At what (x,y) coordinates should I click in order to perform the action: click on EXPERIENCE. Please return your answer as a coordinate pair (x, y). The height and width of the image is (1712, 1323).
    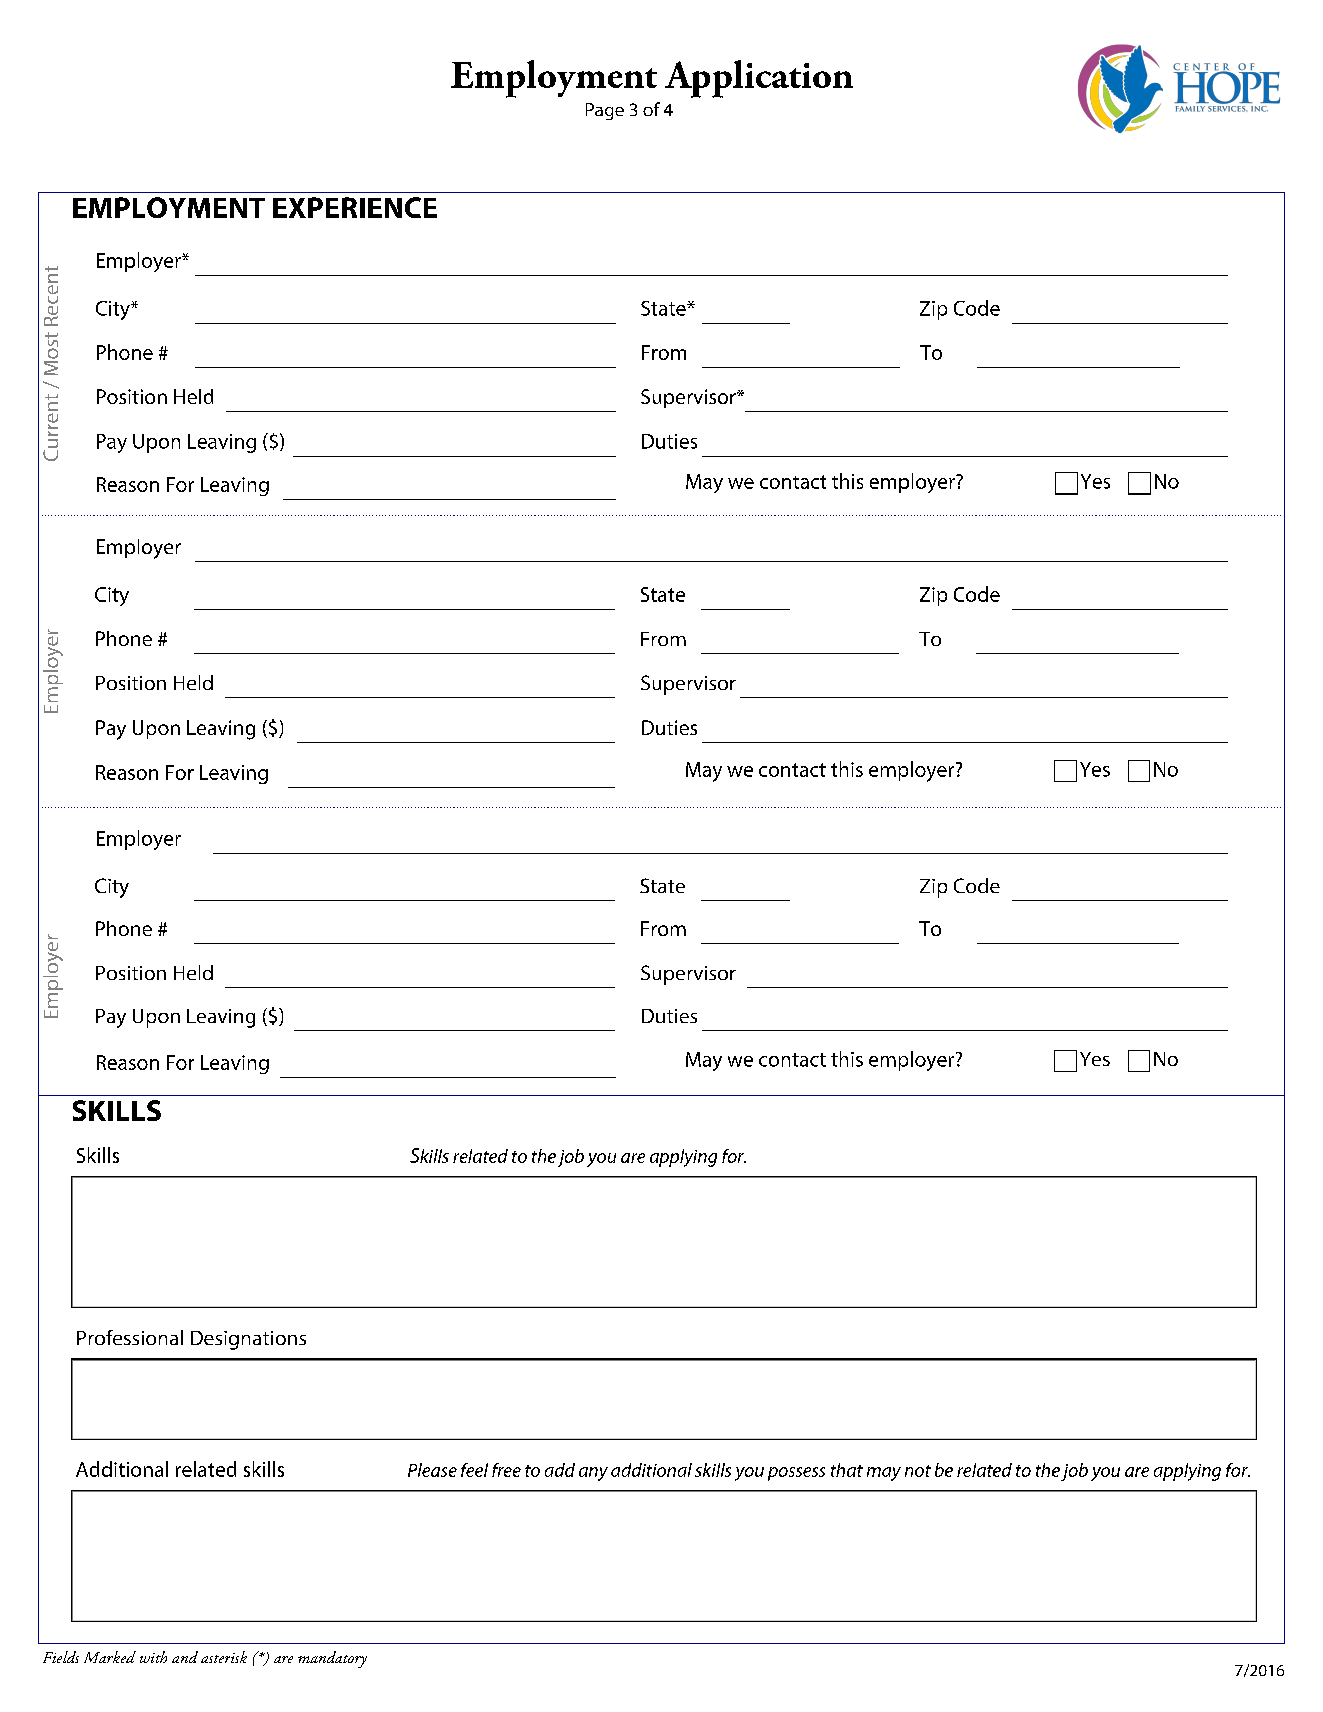
    Looking at the image, I should click on (355, 207).
